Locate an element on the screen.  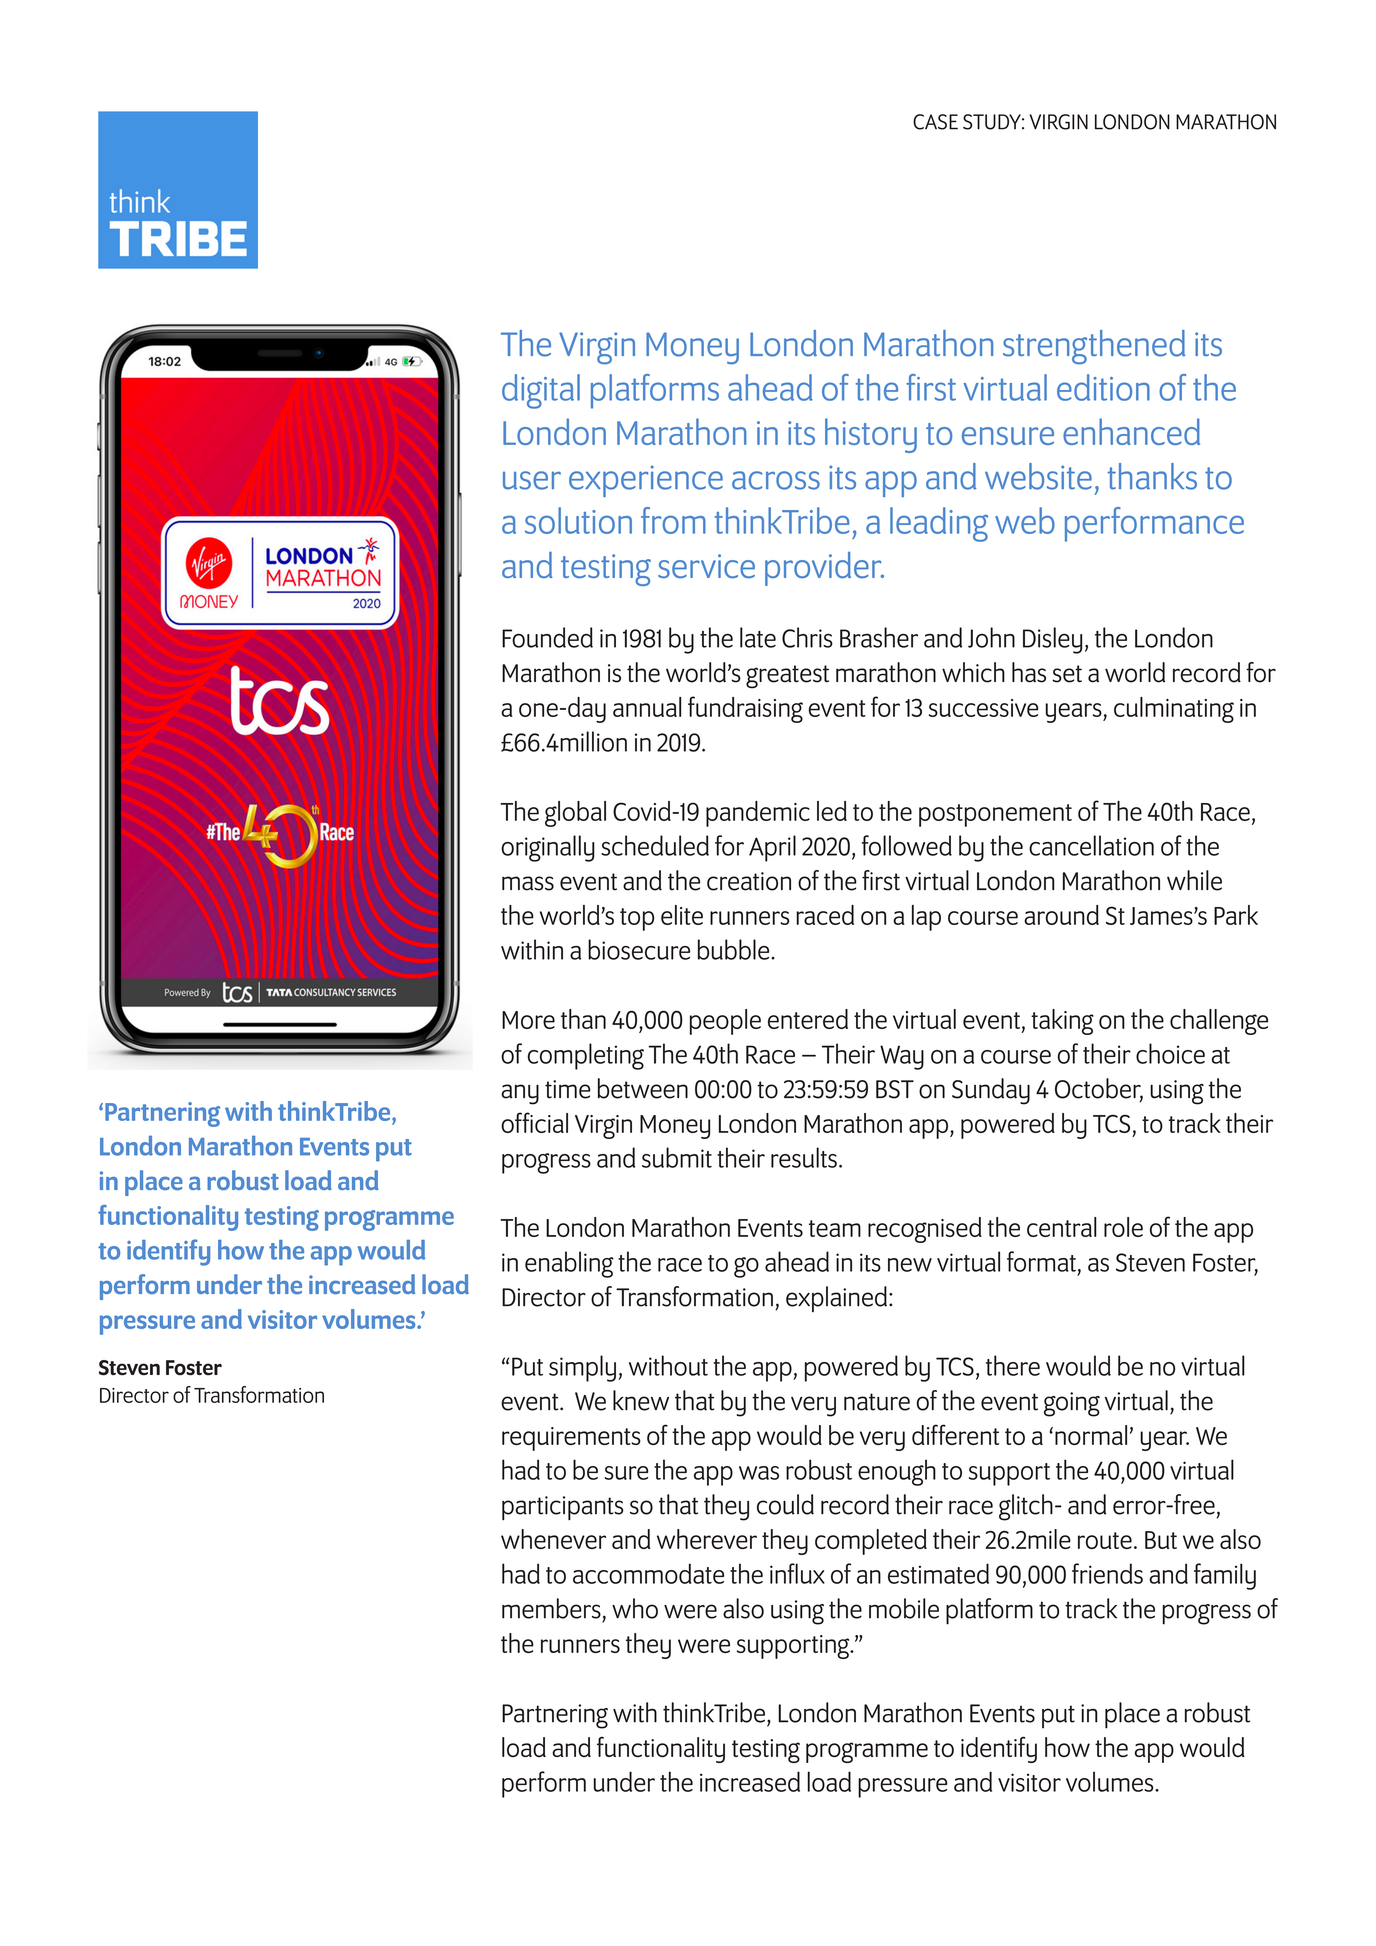
strengthened is located at coordinates (1094, 347).
